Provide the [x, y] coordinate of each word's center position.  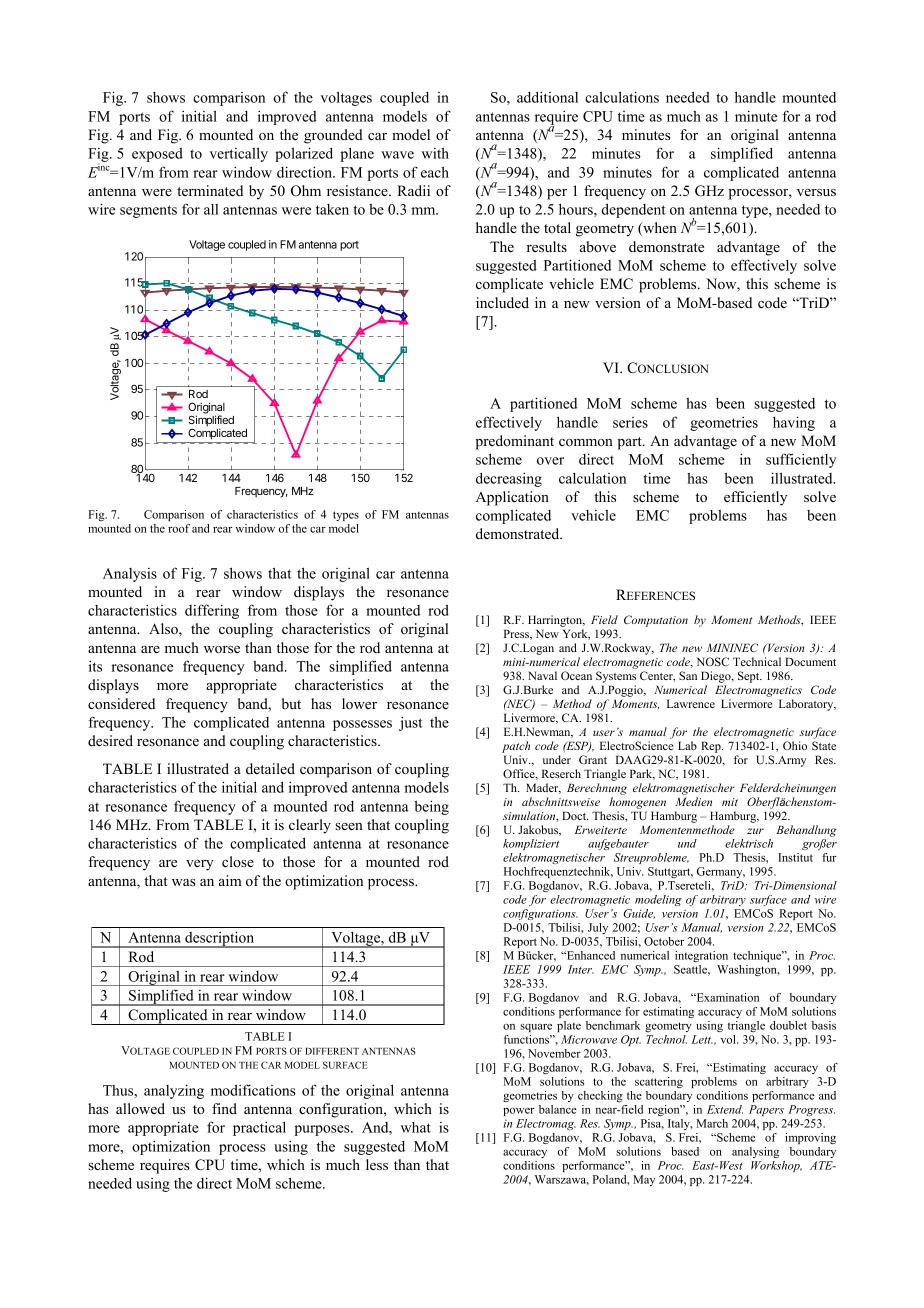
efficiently [755, 498]
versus [816, 192]
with [435, 153]
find [224, 1108]
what [416, 1127]
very [200, 865]
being [431, 807]
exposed [157, 155]
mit [730, 802]
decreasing [509, 479]
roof [179, 528]
